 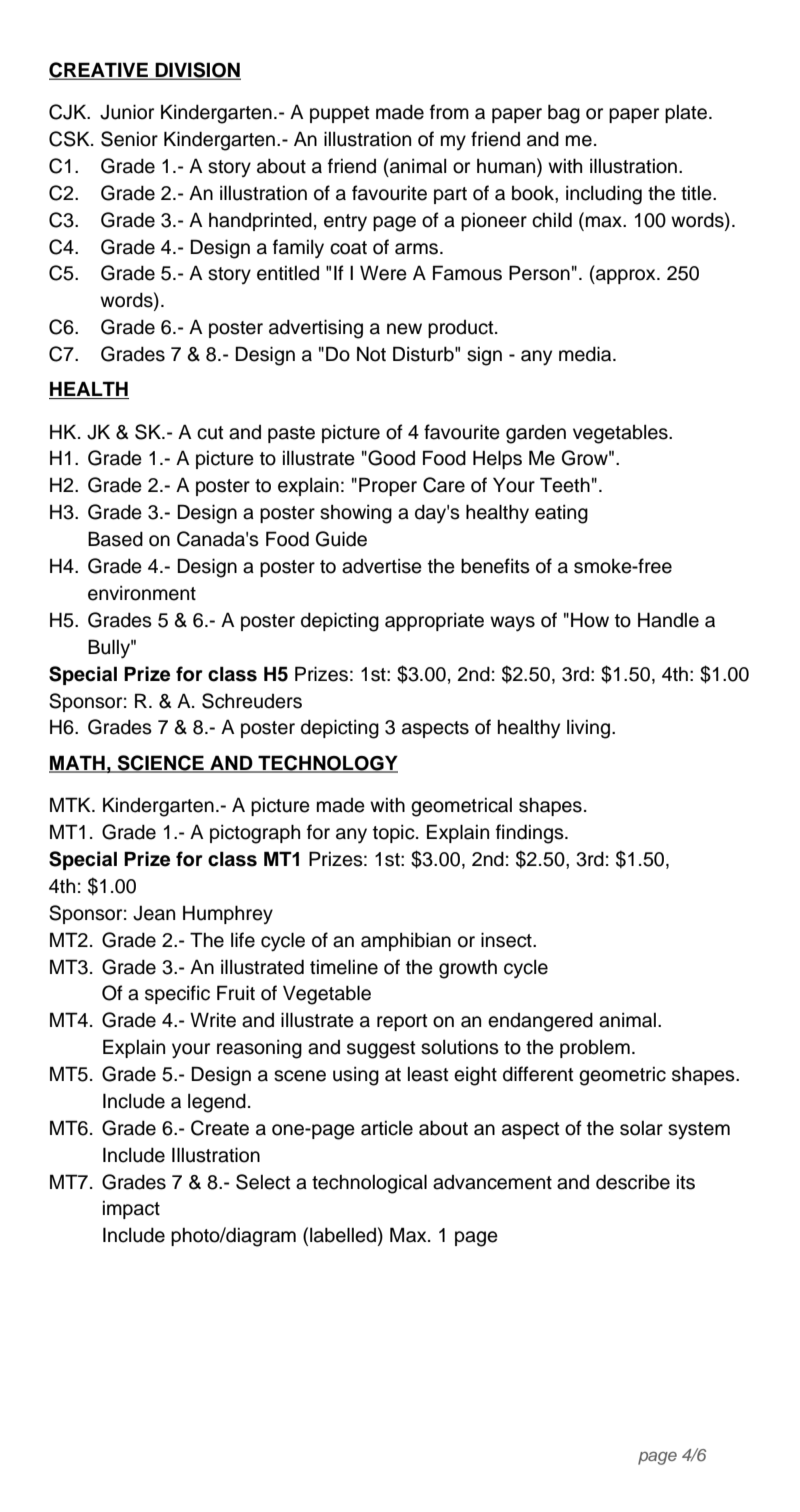 I want to click on impact, so click(x=131, y=1210).
